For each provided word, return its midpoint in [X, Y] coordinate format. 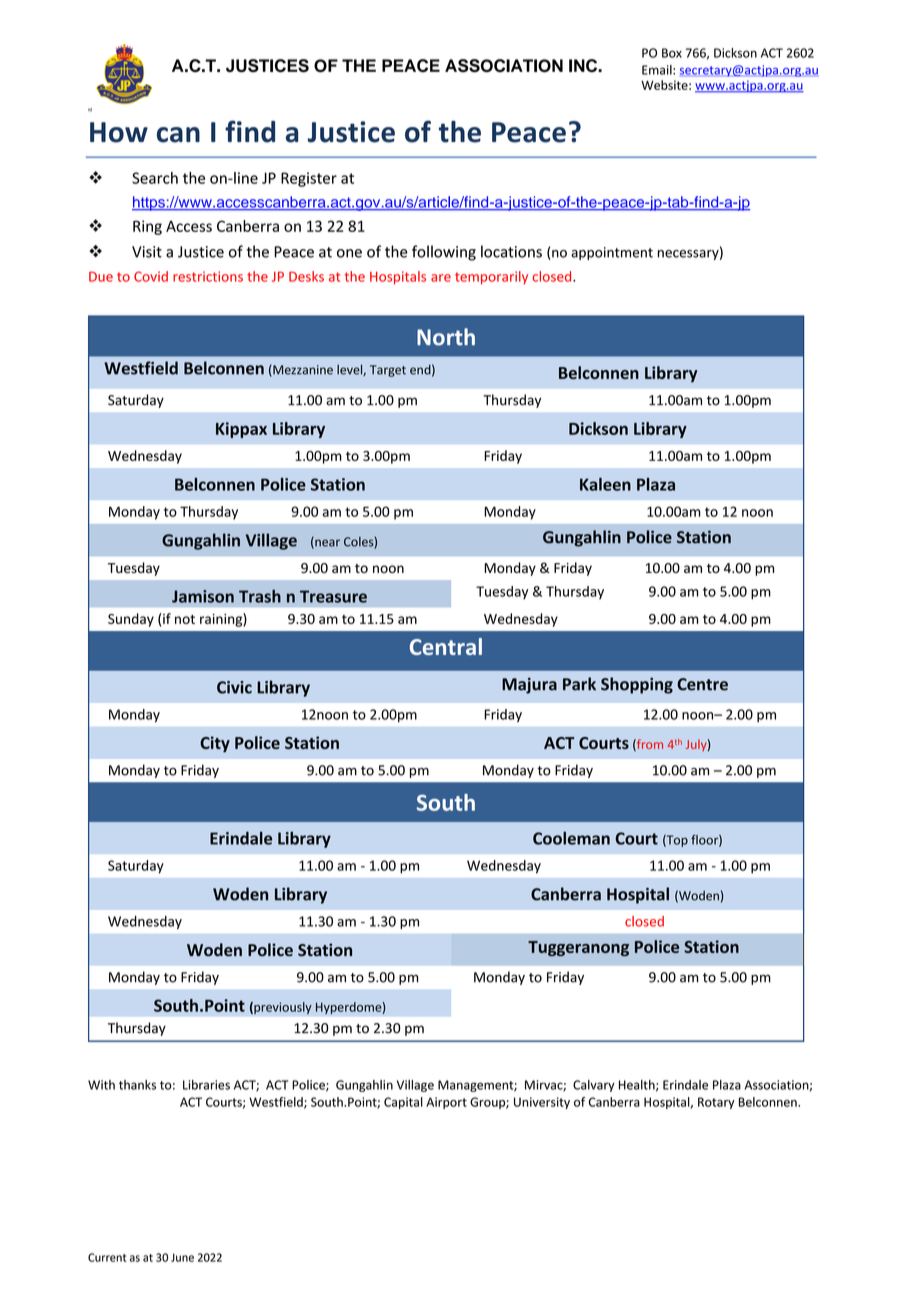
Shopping [637, 685]
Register [309, 179]
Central [446, 646]
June [182, 1257]
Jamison [203, 596]
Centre [702, 684]
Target [388, 371]
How [119, 132]
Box [672, 53]
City [215, 744]
